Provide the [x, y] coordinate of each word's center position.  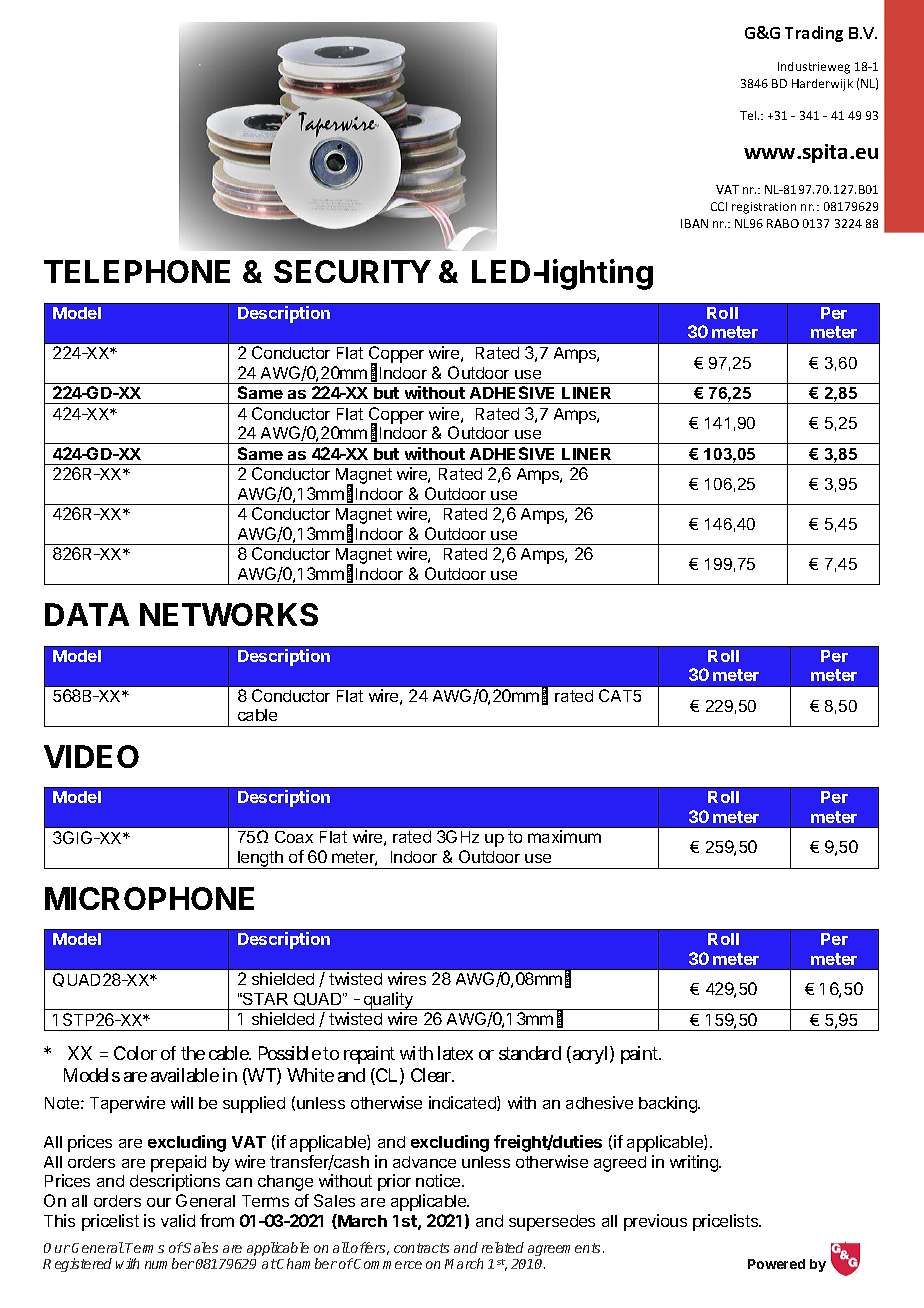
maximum [564, 836]
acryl [590, 1055]
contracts [421, 1248]
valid [178, 1220]
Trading [814, 34]
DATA [87, 614]
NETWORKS [229, 614]
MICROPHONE [149, 898]
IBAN [694, 223]
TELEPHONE [137, 271]
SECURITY [352, 271]
